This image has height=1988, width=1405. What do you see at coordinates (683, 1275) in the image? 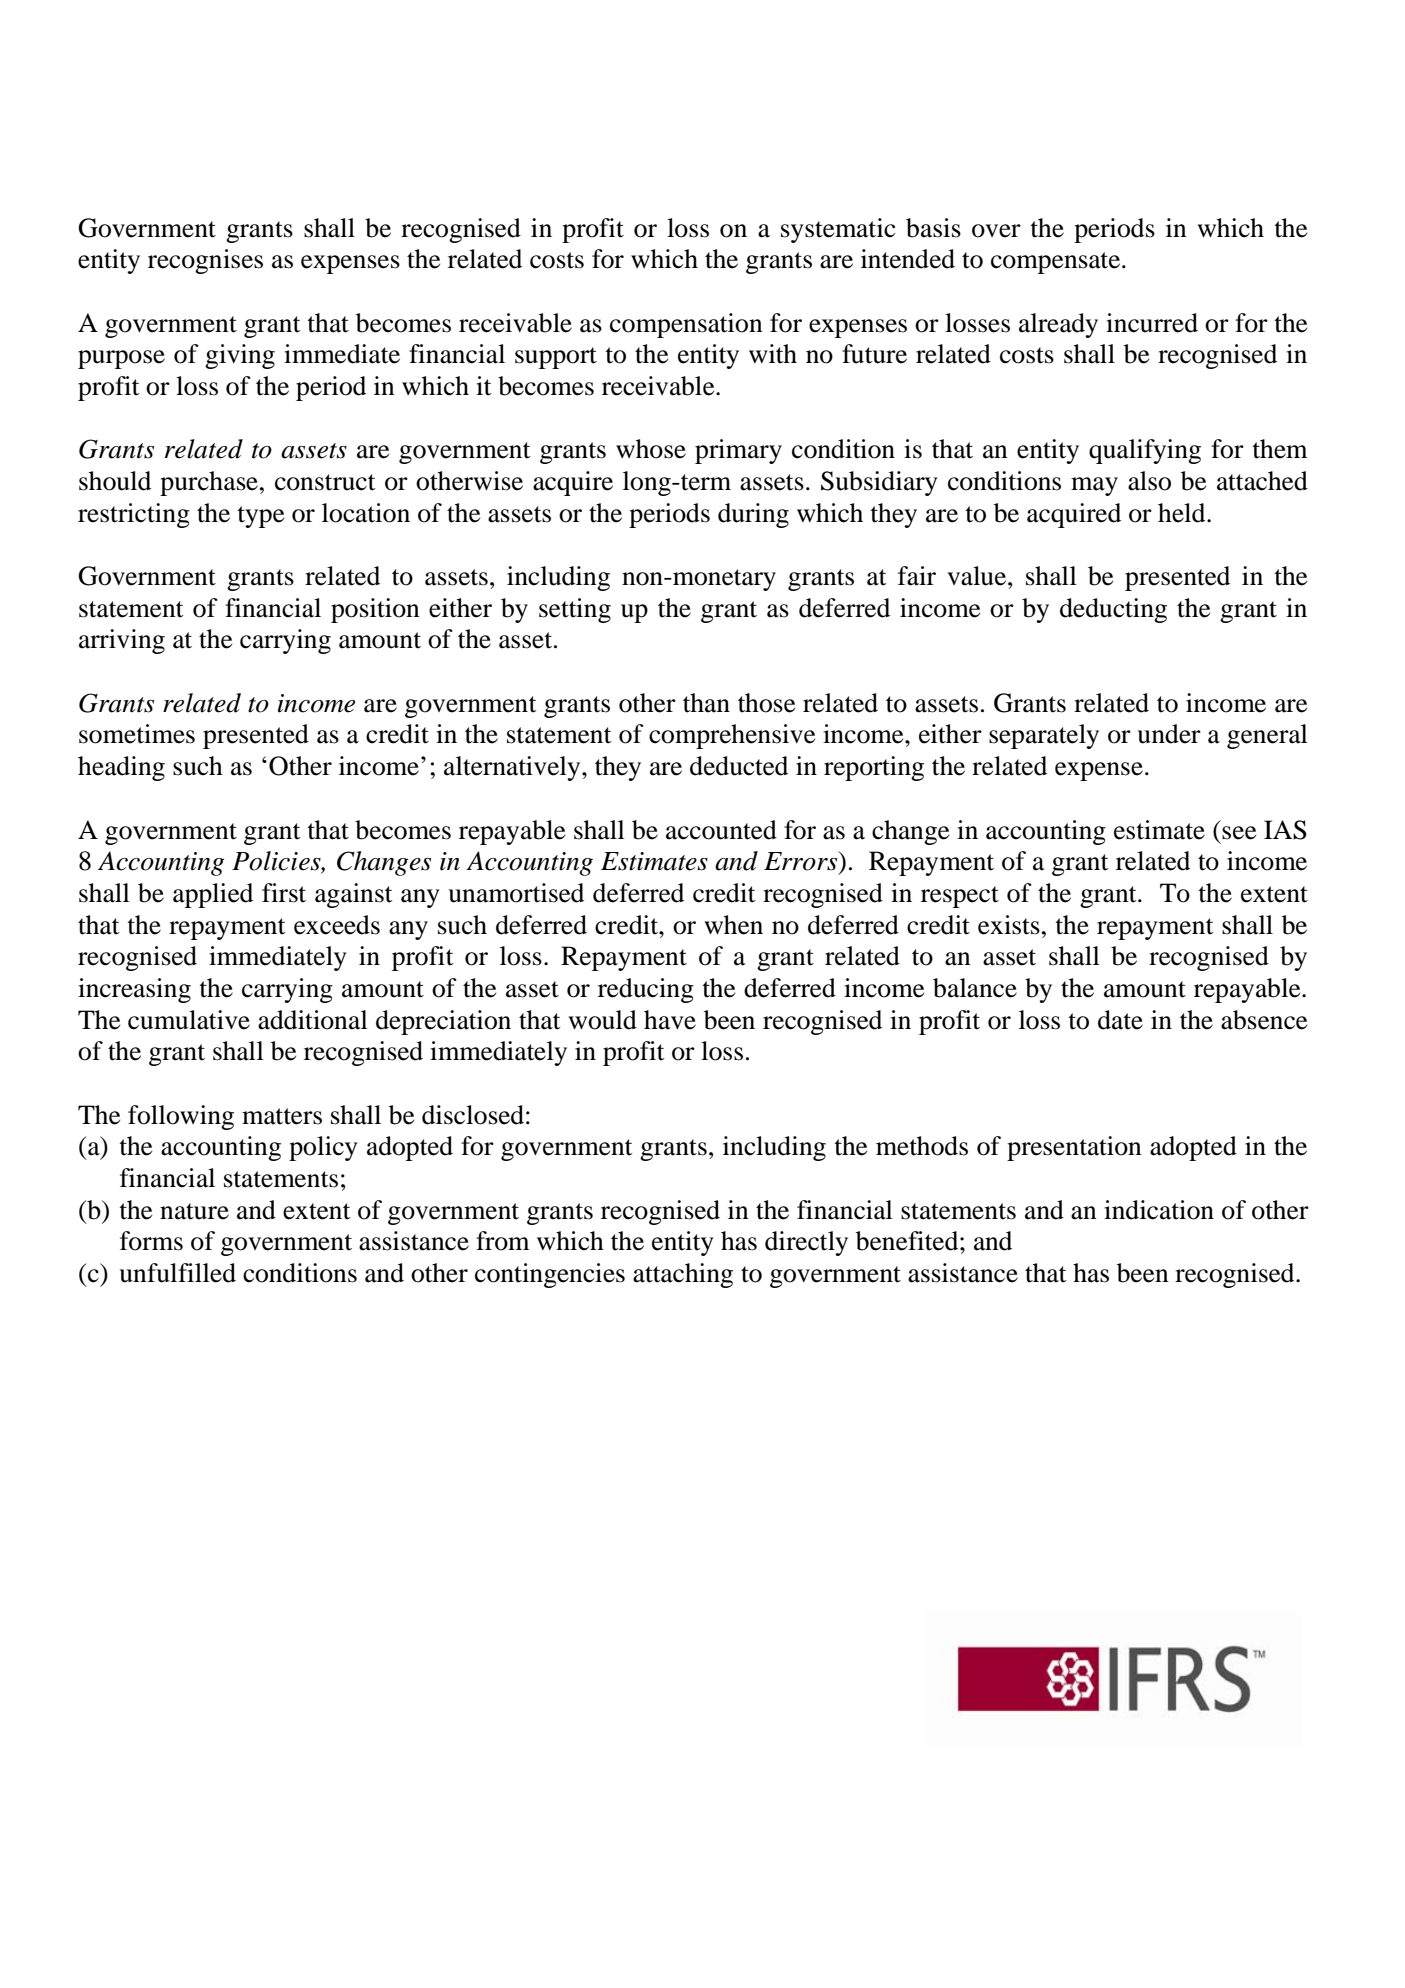
I see `attaching` at bounding box center [683, 1275].
